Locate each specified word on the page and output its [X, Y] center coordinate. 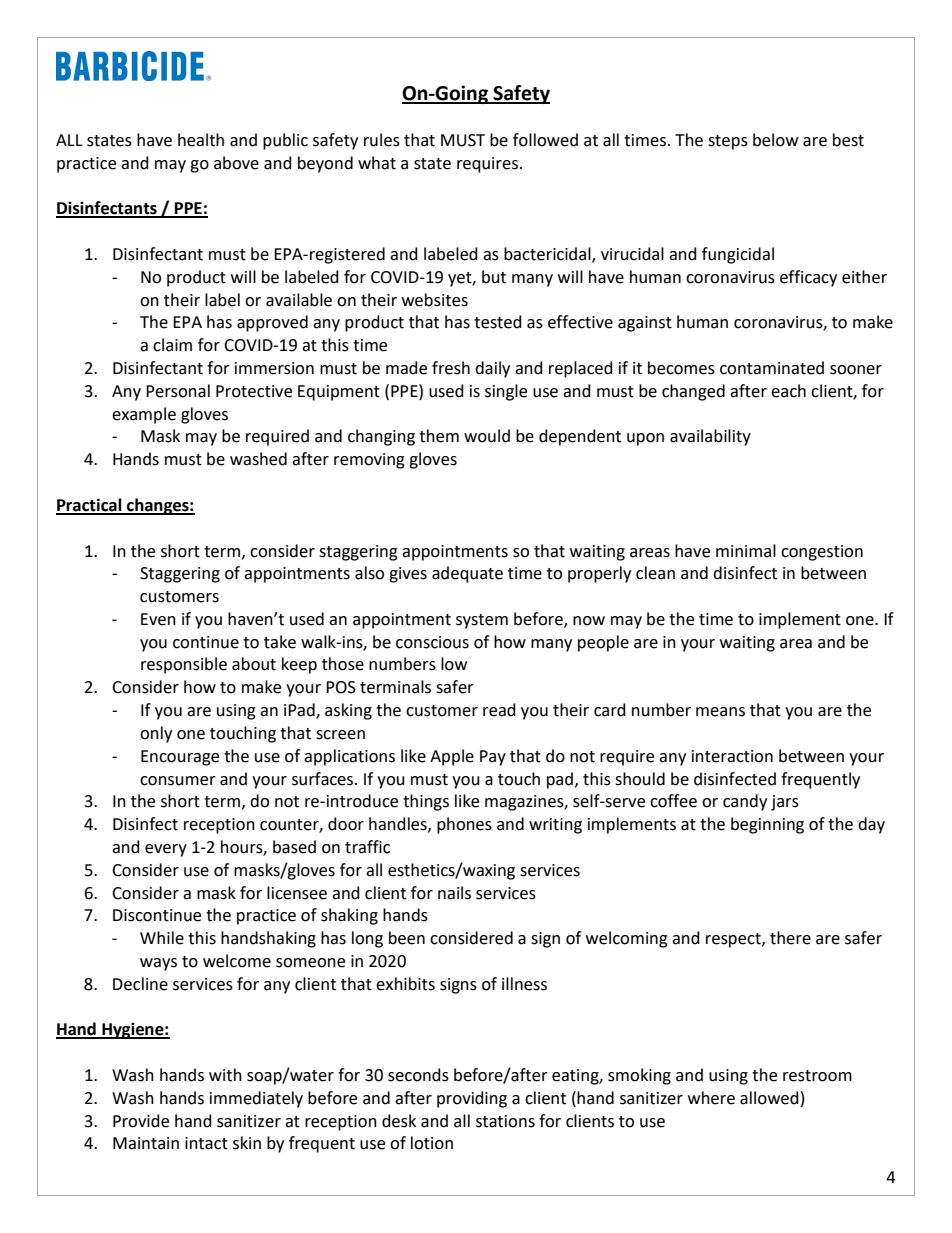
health [201, 140]
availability [710, 437]
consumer [178, 781]
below [775, 140]
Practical [90, 506]
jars [785, 803]
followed [545, 140]
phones [464, 825]
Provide [141, 1121]
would [487, 436]
